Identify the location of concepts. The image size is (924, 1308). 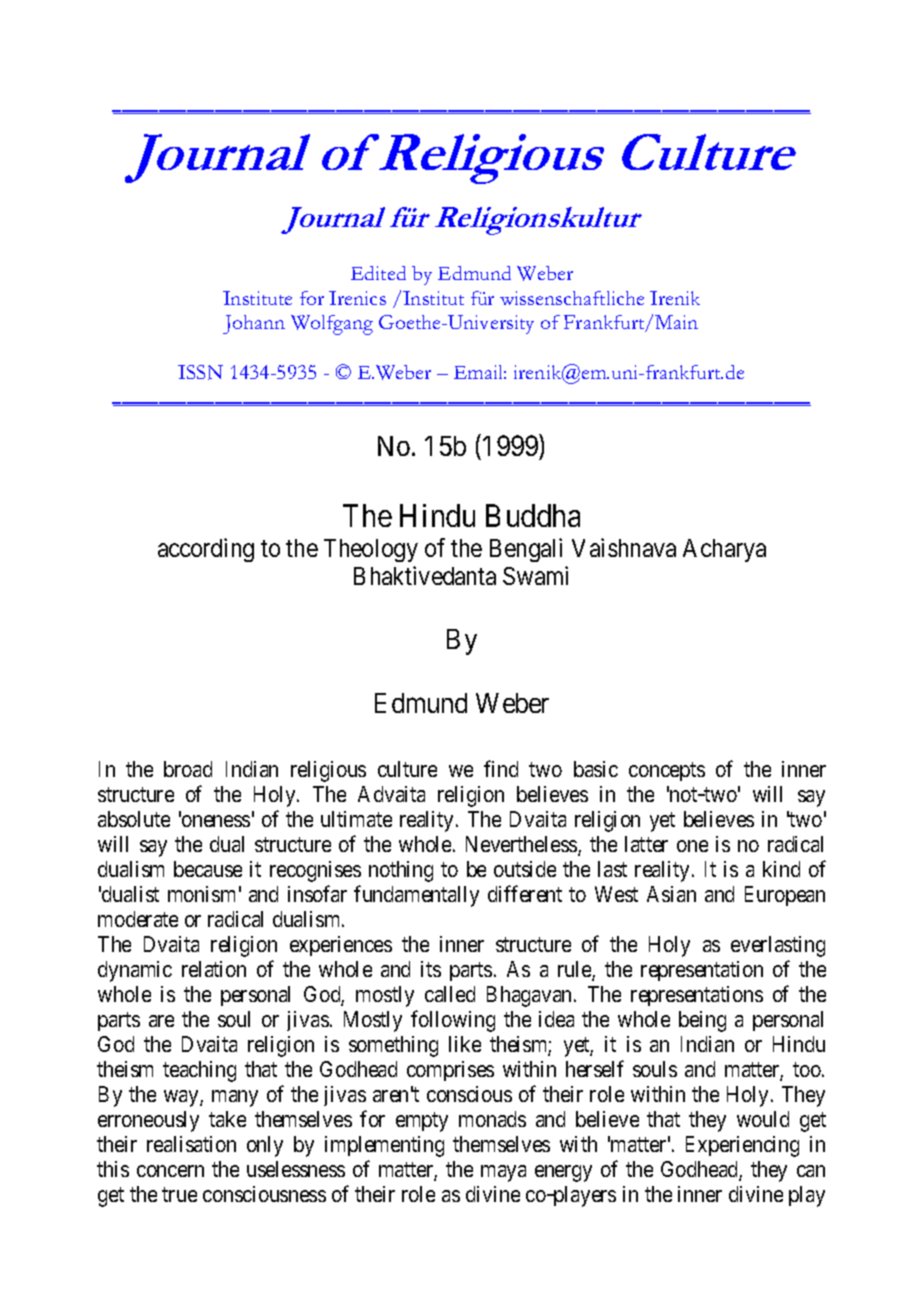
(667, 771).
